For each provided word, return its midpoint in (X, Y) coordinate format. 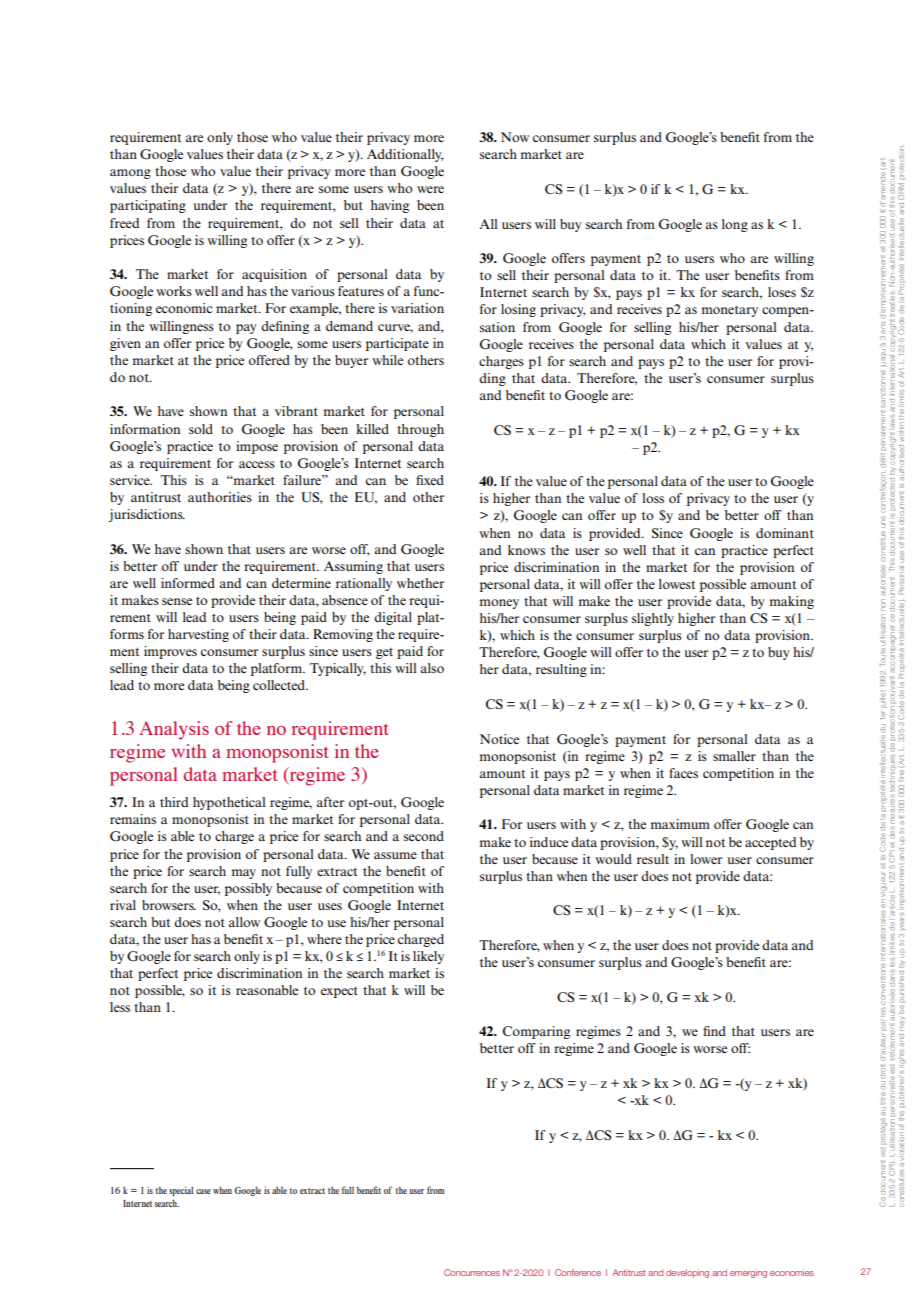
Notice (499, 739)
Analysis (174, 730)
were (430, 189)
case (203, 1191)
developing (687, 1273)
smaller (734, 756)
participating (148, 206)
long (735, 225)
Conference (578, 1272)
